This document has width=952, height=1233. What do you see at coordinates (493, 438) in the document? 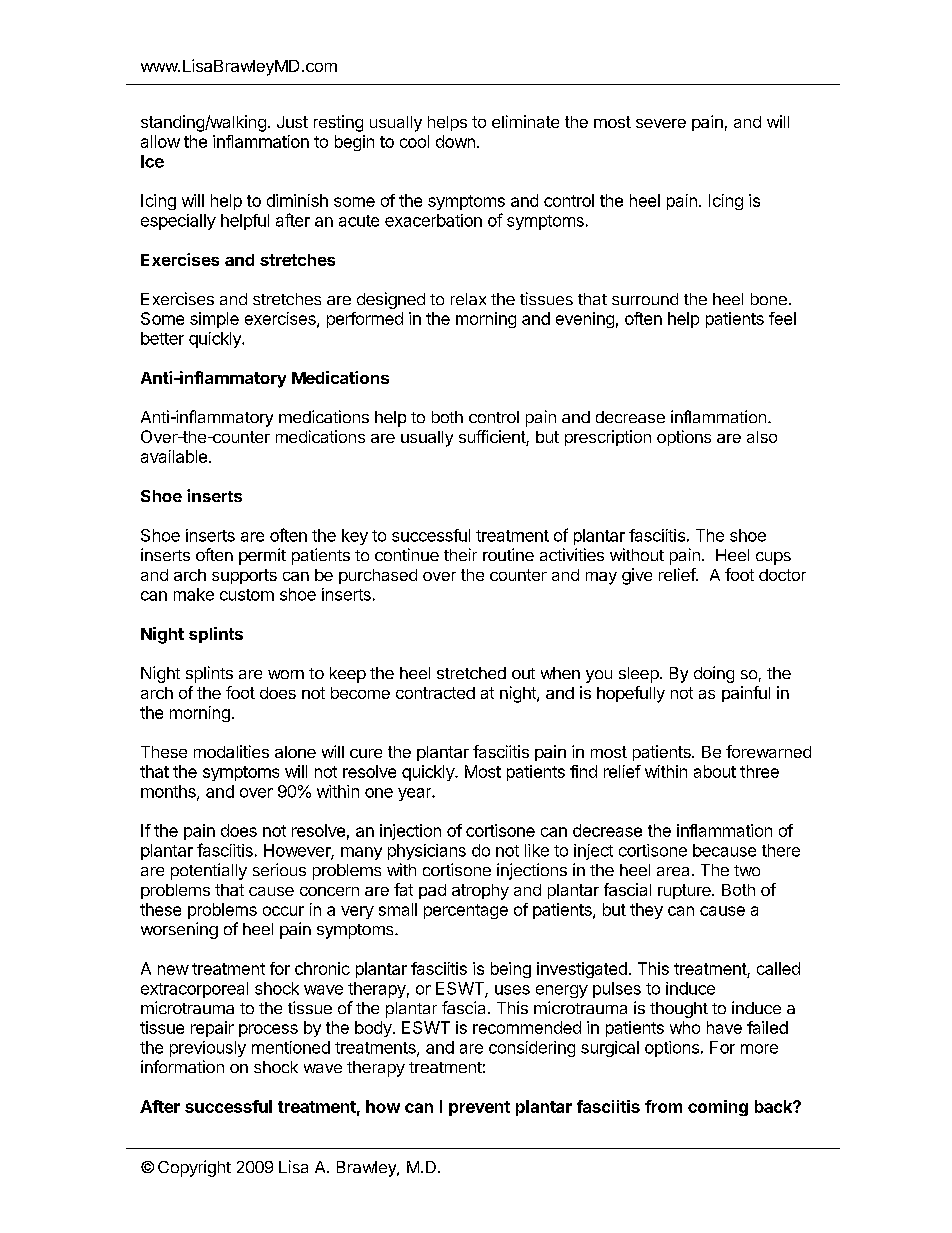
I see `sufficient` at bounding box center [493, 438].
